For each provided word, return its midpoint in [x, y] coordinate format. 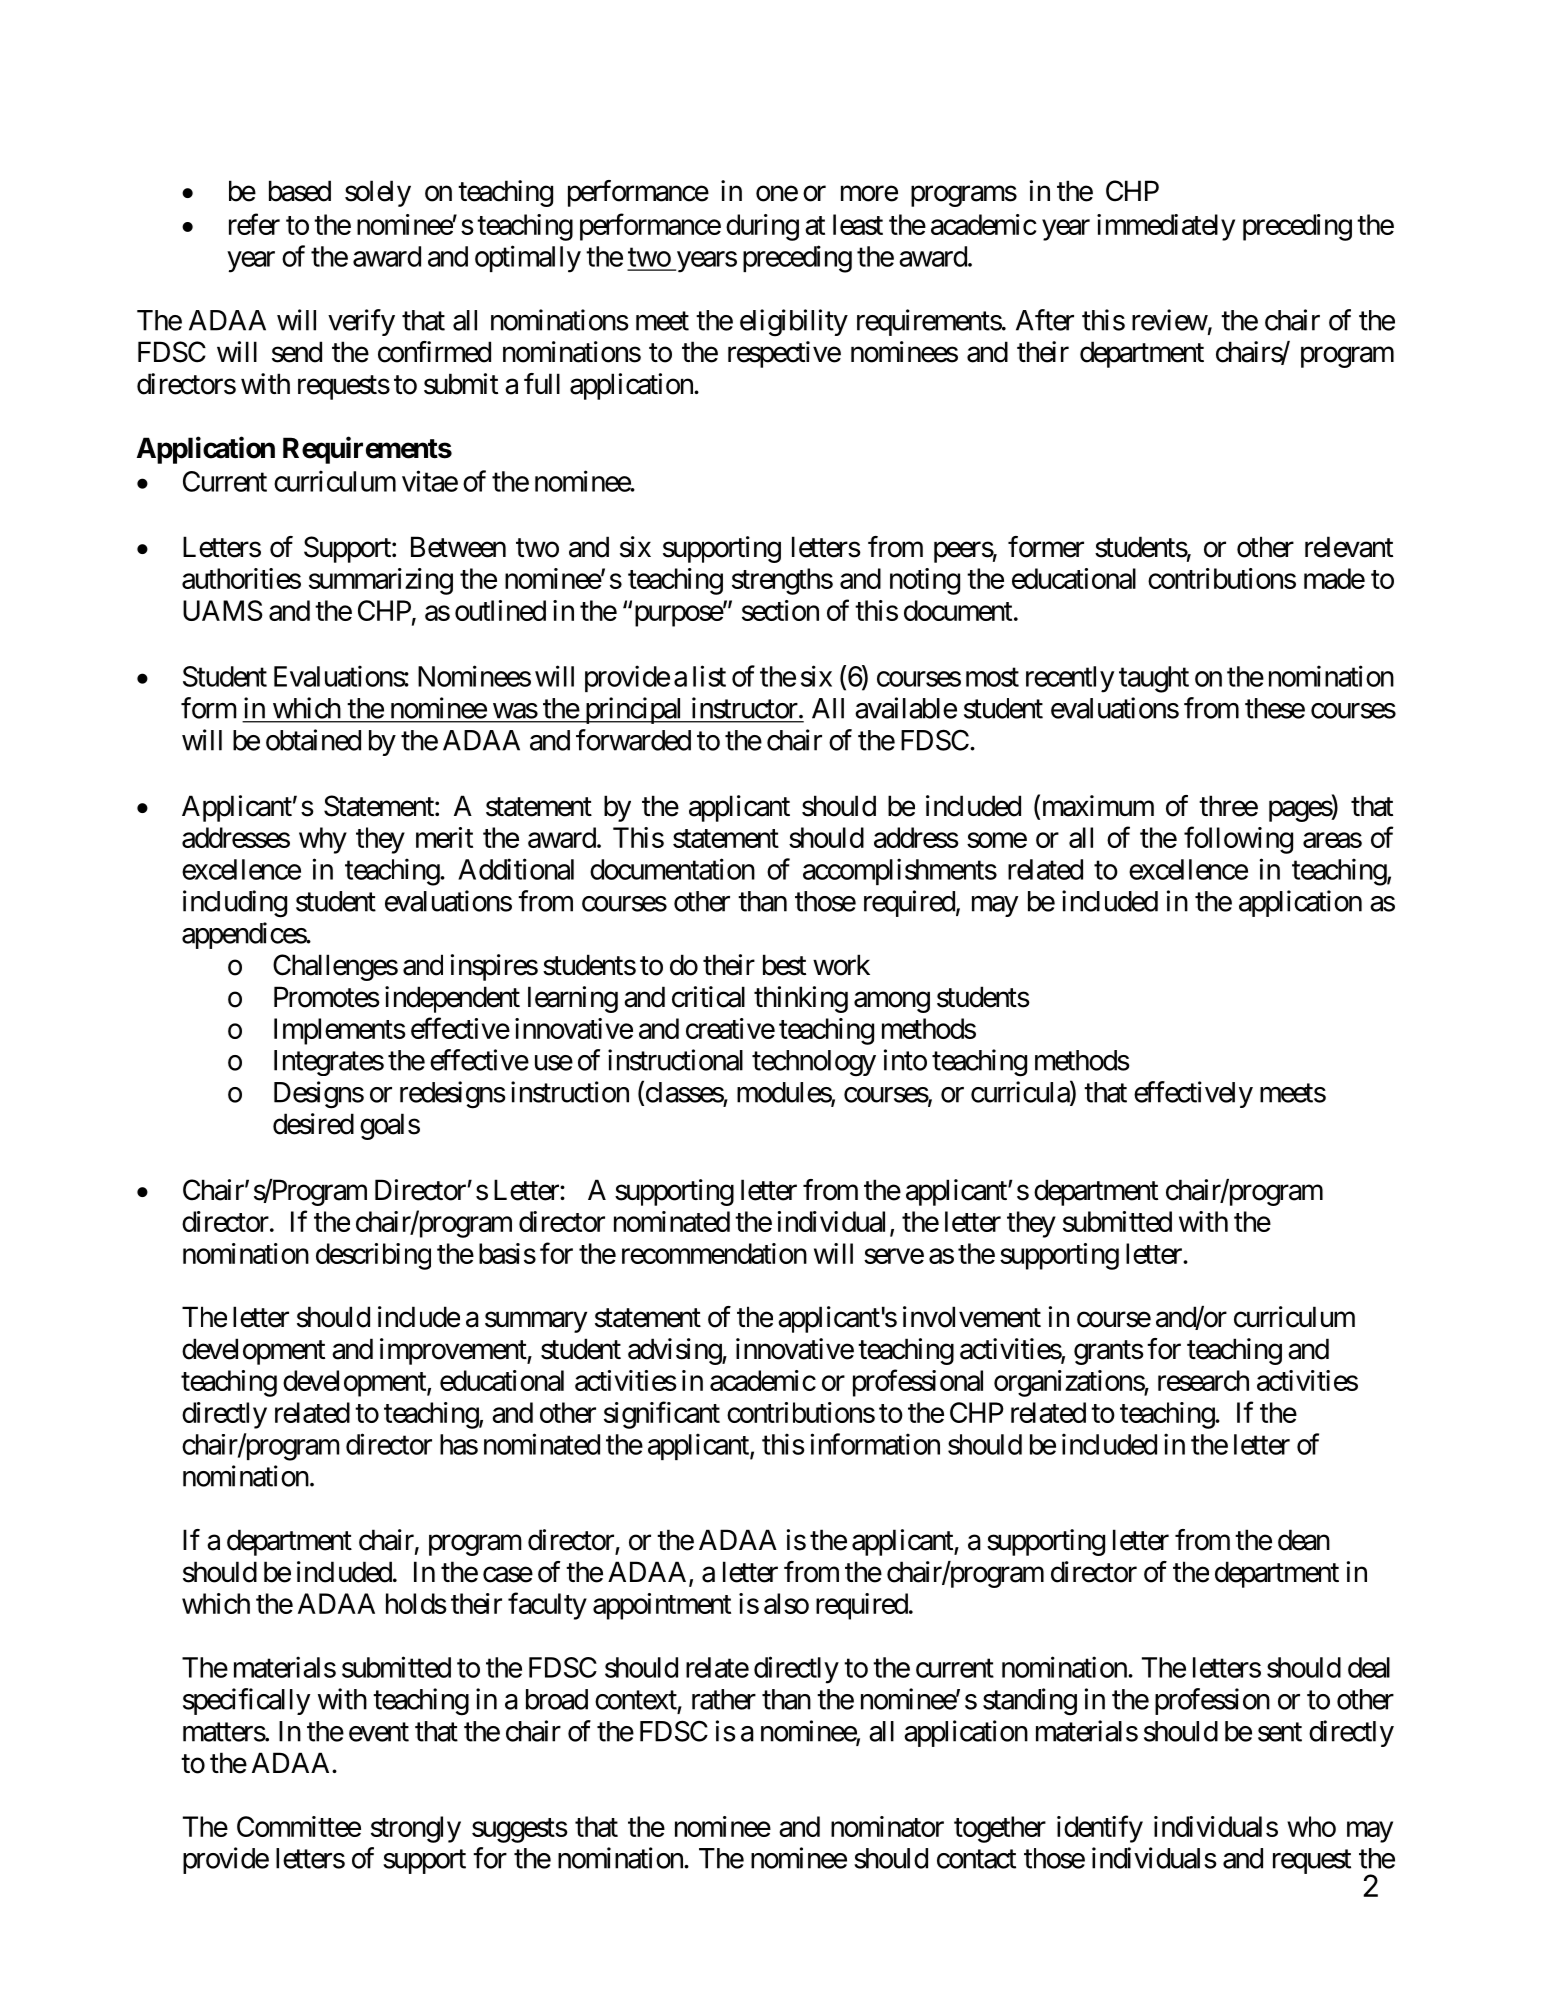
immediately [1166, 227]
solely [378, 193]
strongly [416, 1829]
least [858, 224]
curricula [1021, 1093]
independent [452, 999]
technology [814, 1063]
